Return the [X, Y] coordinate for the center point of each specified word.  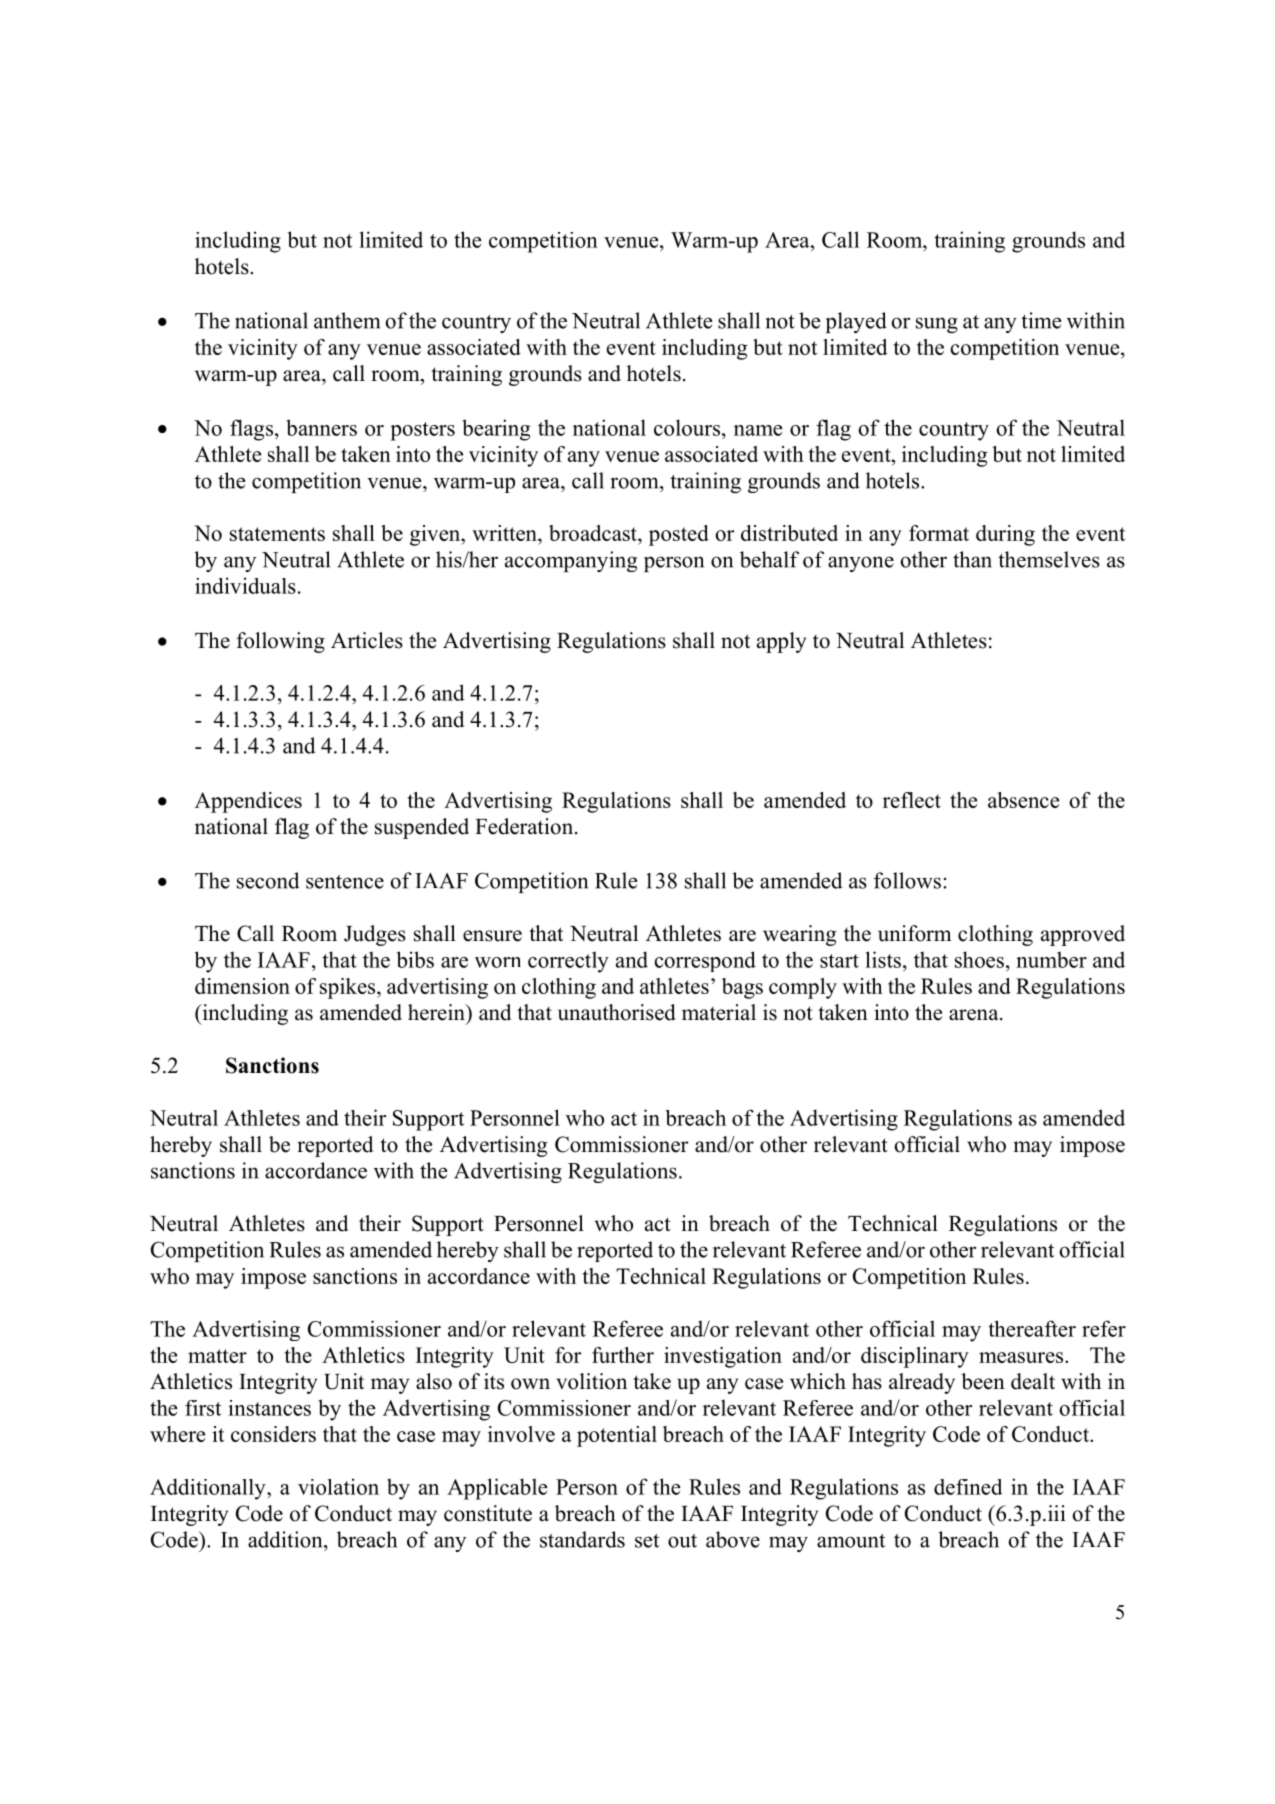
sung [937, 325]
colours [687, 427]
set [647, 1541]
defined [968, 1487]
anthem [347, 320]
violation [338, 1486]
